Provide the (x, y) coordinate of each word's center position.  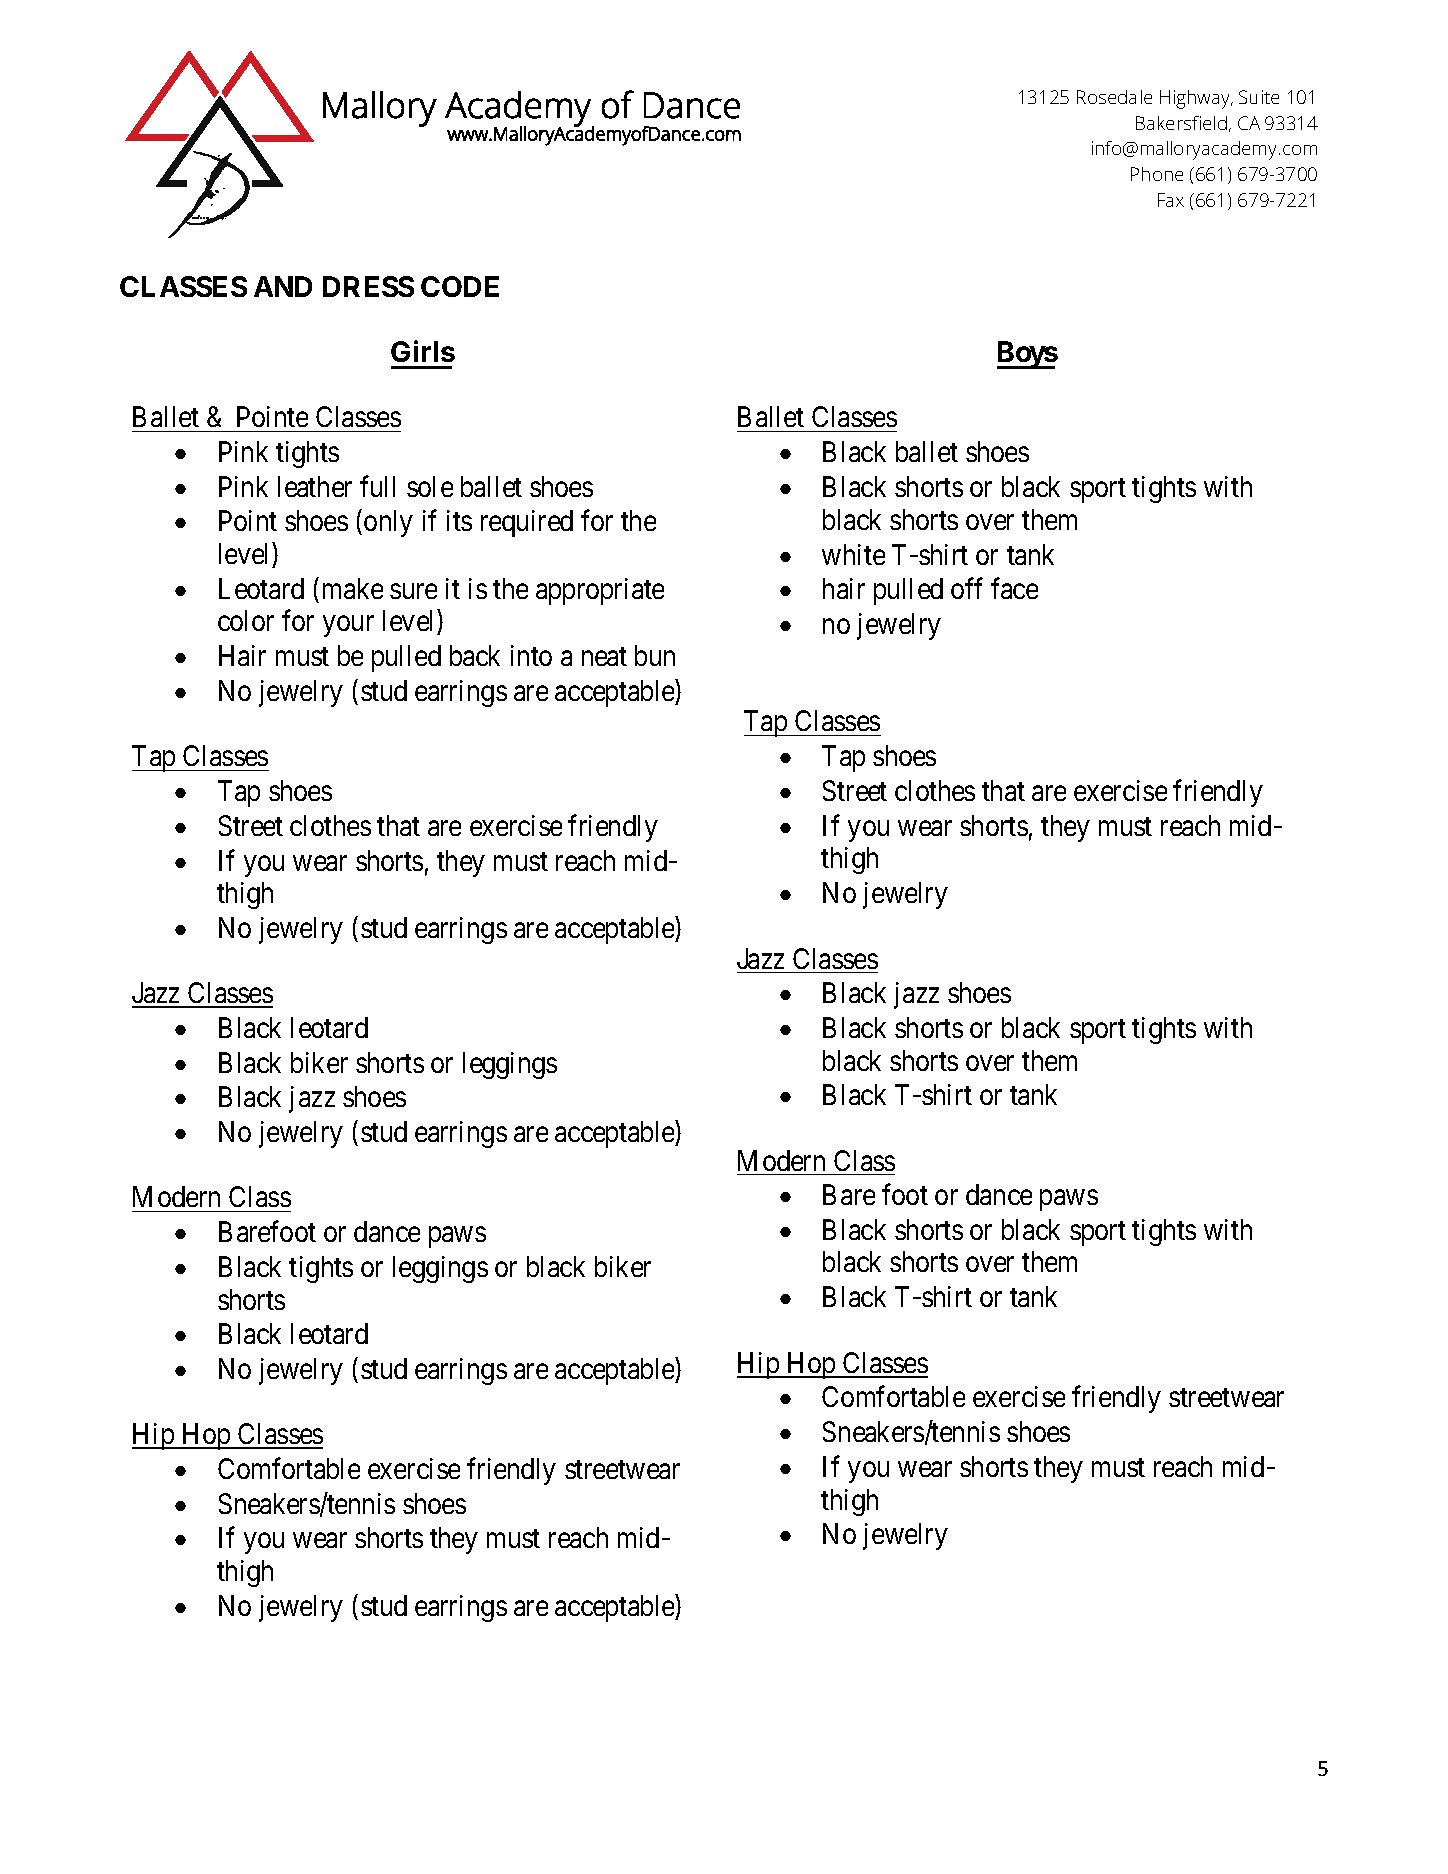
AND (283, 286)
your (348, 626)
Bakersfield (1181, 123)
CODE (460, 286)
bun (655, 655)
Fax (1171, 200)
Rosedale (1114, 97)
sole (430, 486)
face (1014, 588)
